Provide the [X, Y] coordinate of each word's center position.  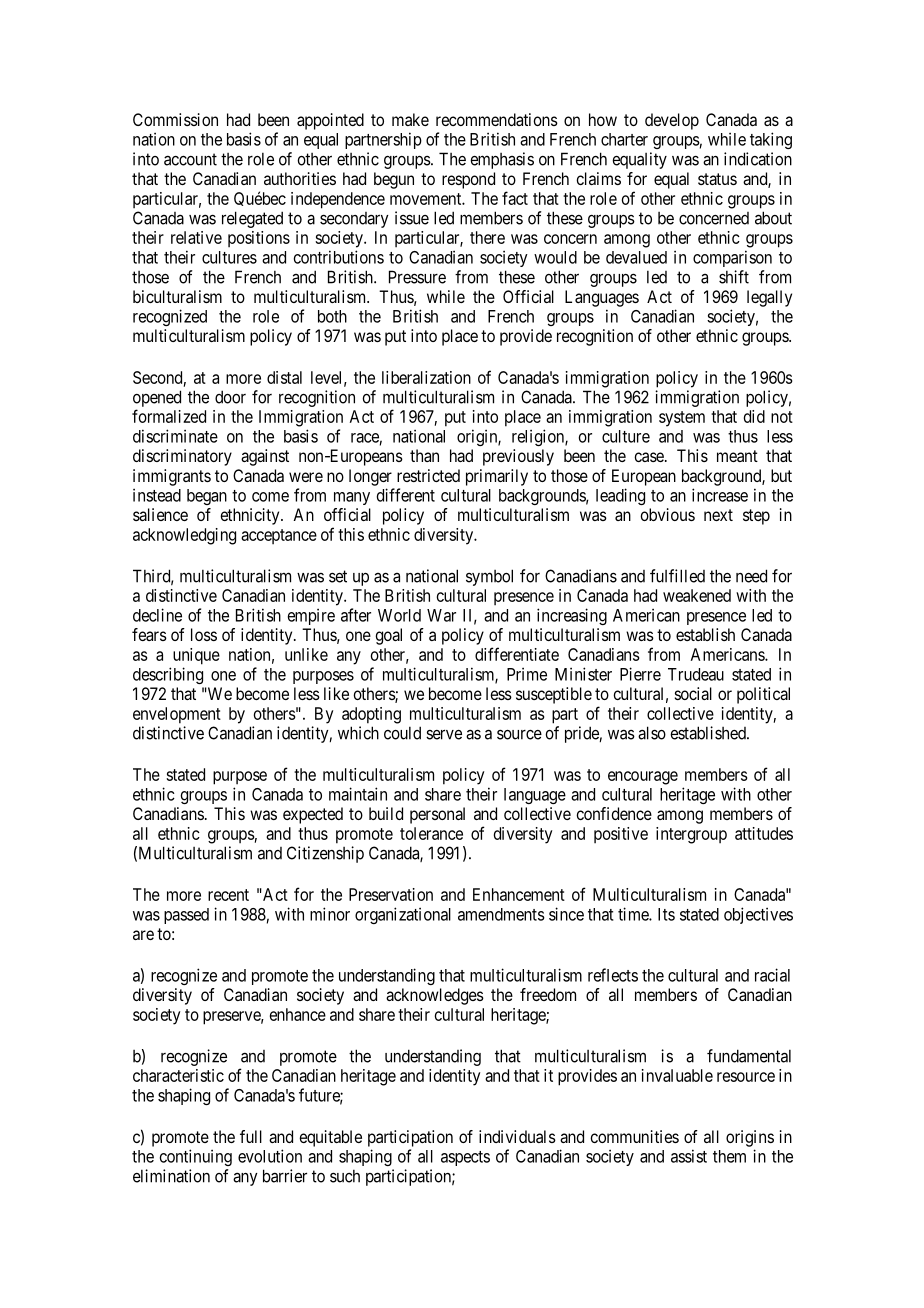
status [717, 179]
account [190, 159]
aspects [465, 1158]
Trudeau [696, 674]
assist [689, 1156]
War [441, 615]
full [251, 1136]
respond [468, 180]
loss [204, 634]
